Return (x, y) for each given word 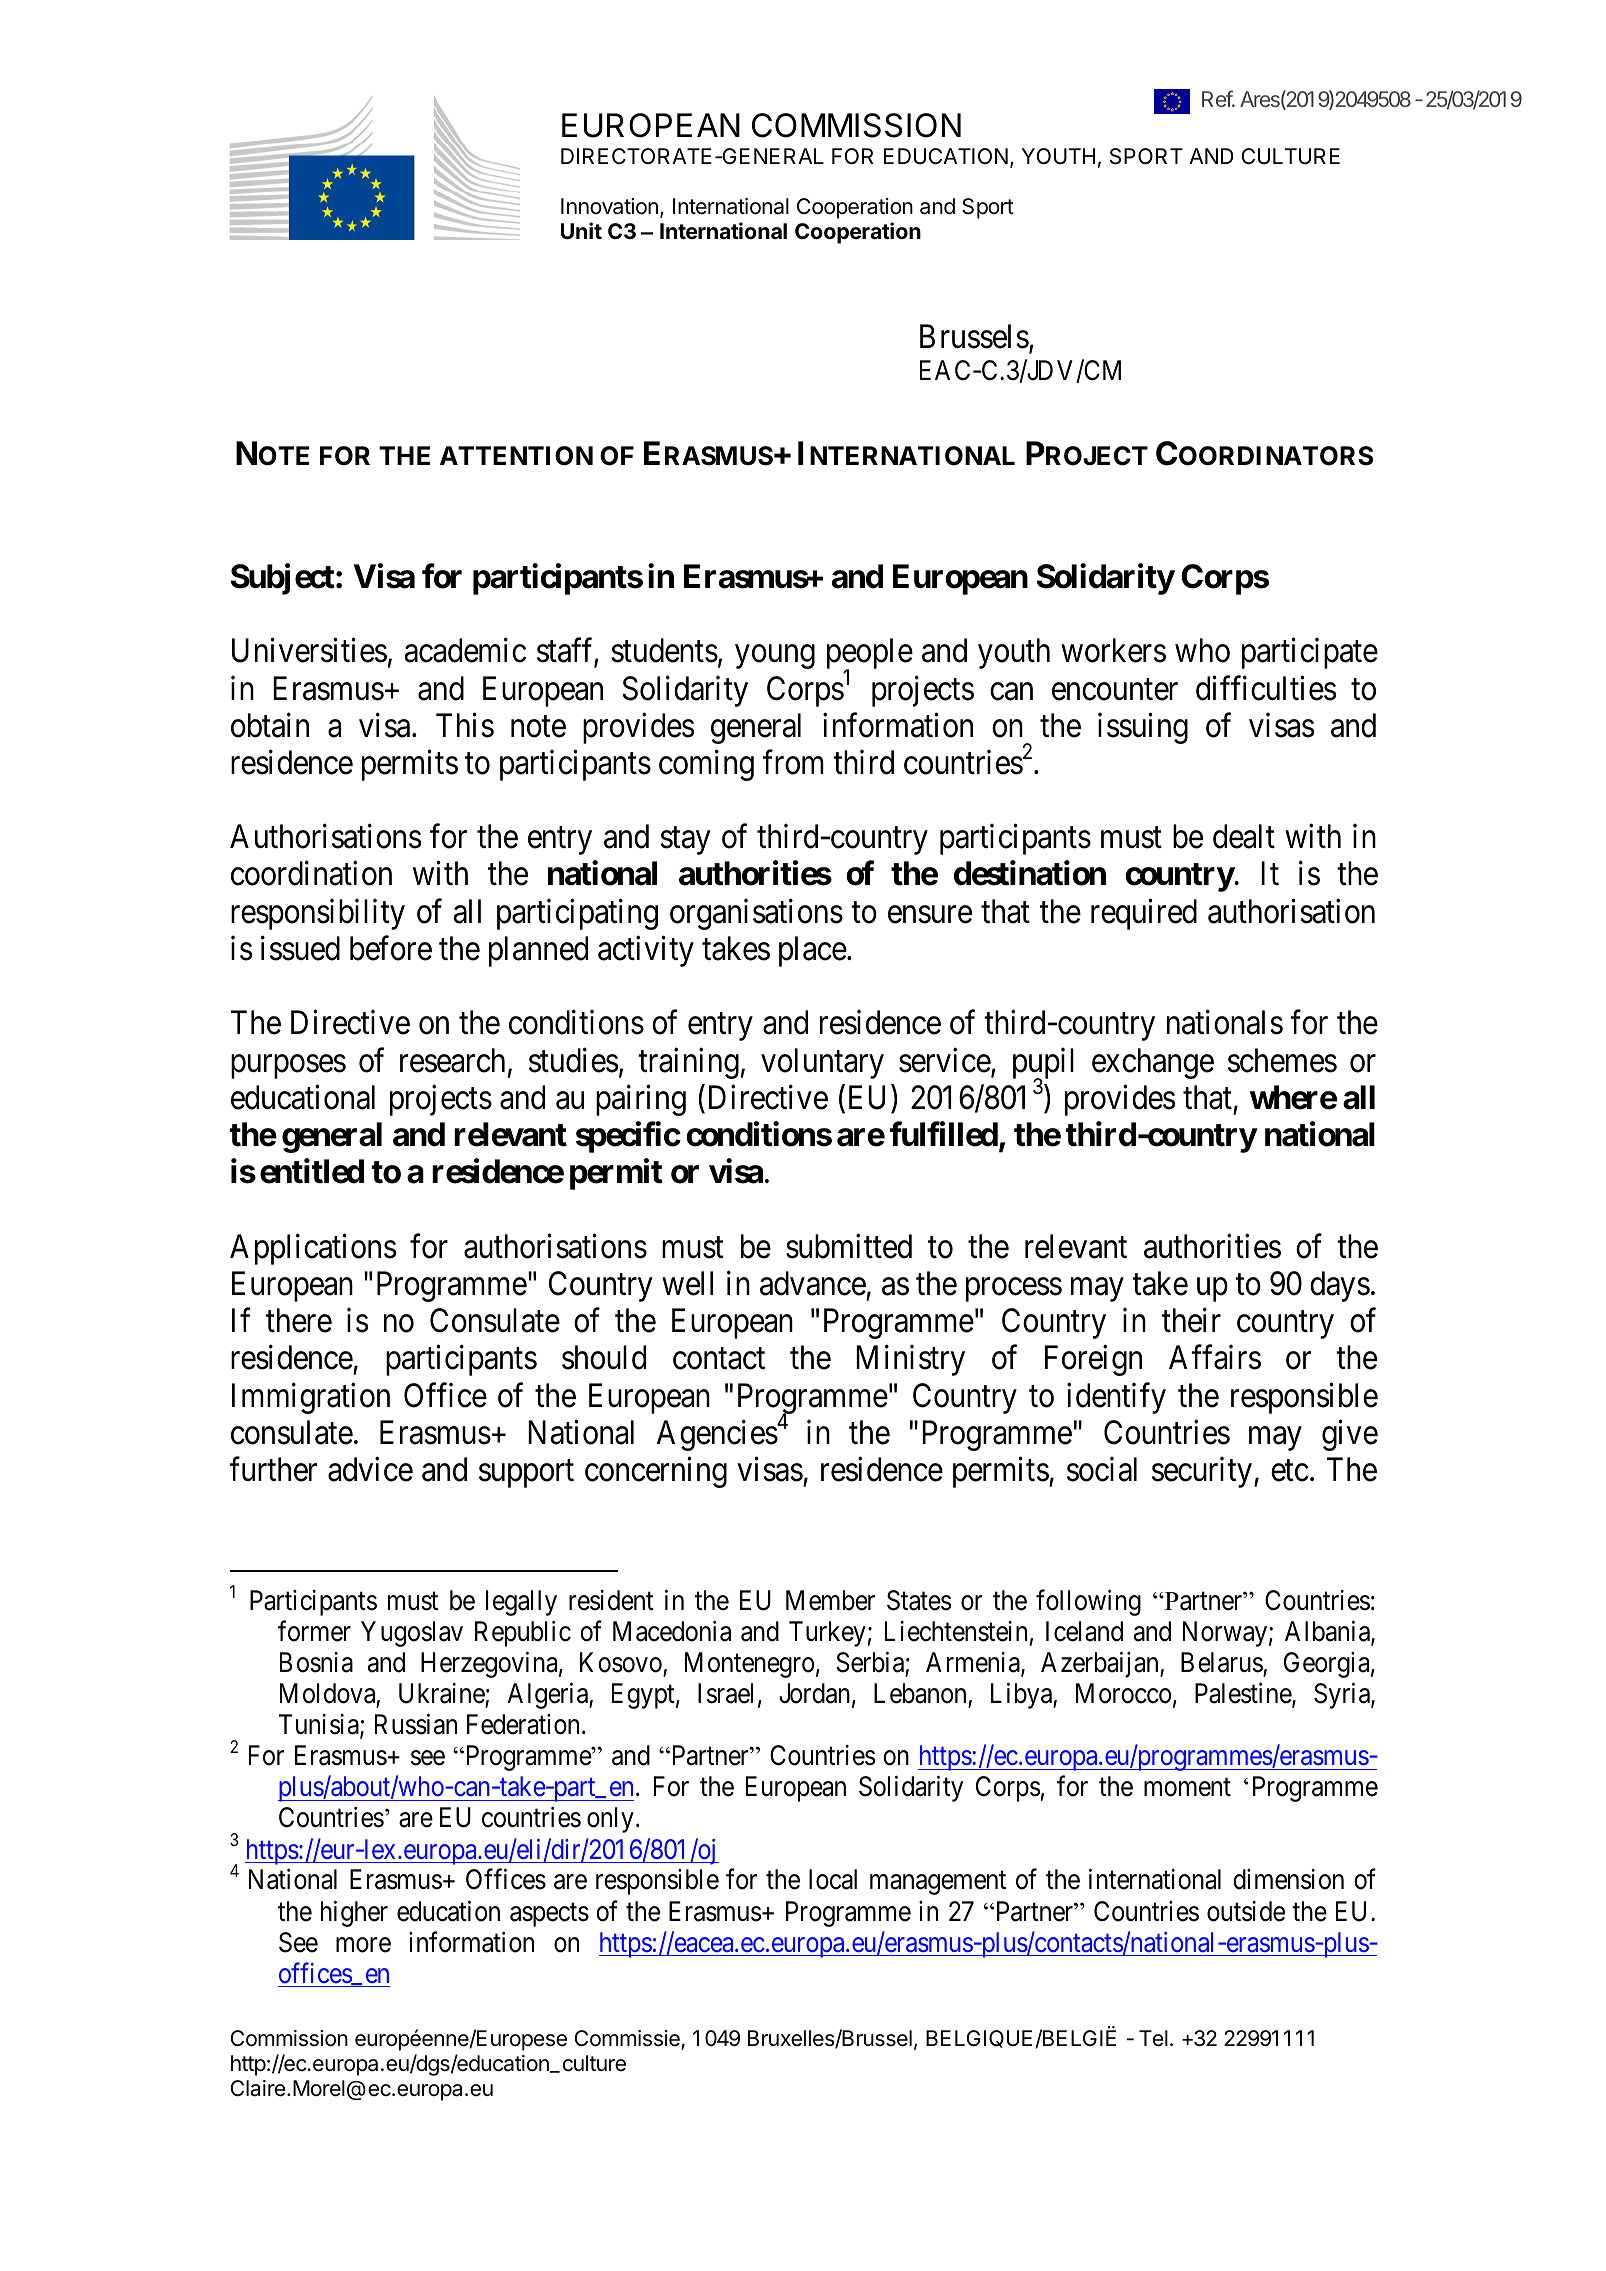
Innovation (609, 206)
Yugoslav (412, 1634)
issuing (1143, 728)
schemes (1282, 1060)
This (465, 725)
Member (830, 1600)
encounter (1115, 690)
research (452, 1060)
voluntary (822, 1063)
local (833, 1879)
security (1202, 1472)
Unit (581, 230)
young (775, 657)
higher (354, 1913)
